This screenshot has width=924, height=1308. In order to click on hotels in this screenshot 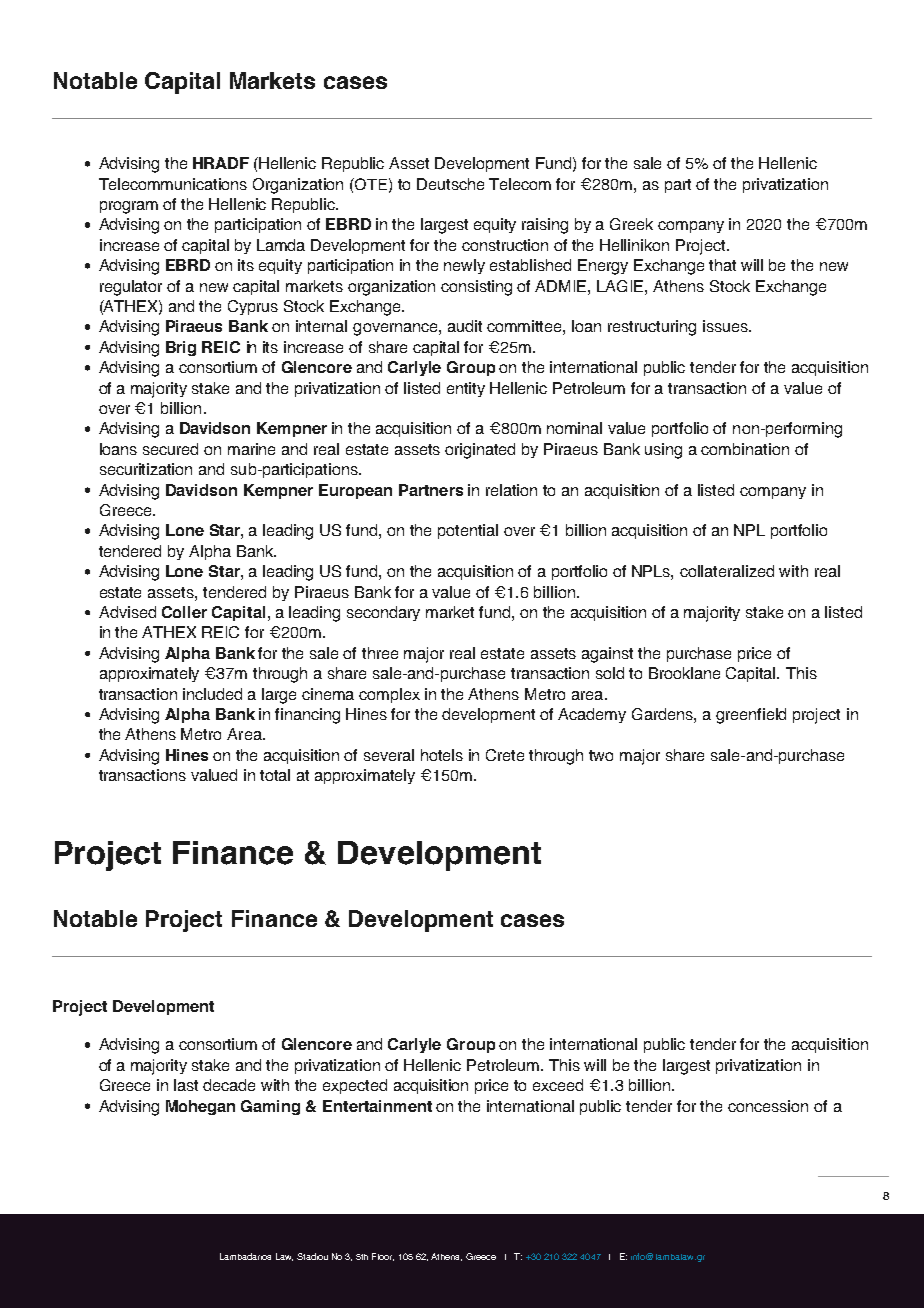, I will do `click(442, 755)`.
